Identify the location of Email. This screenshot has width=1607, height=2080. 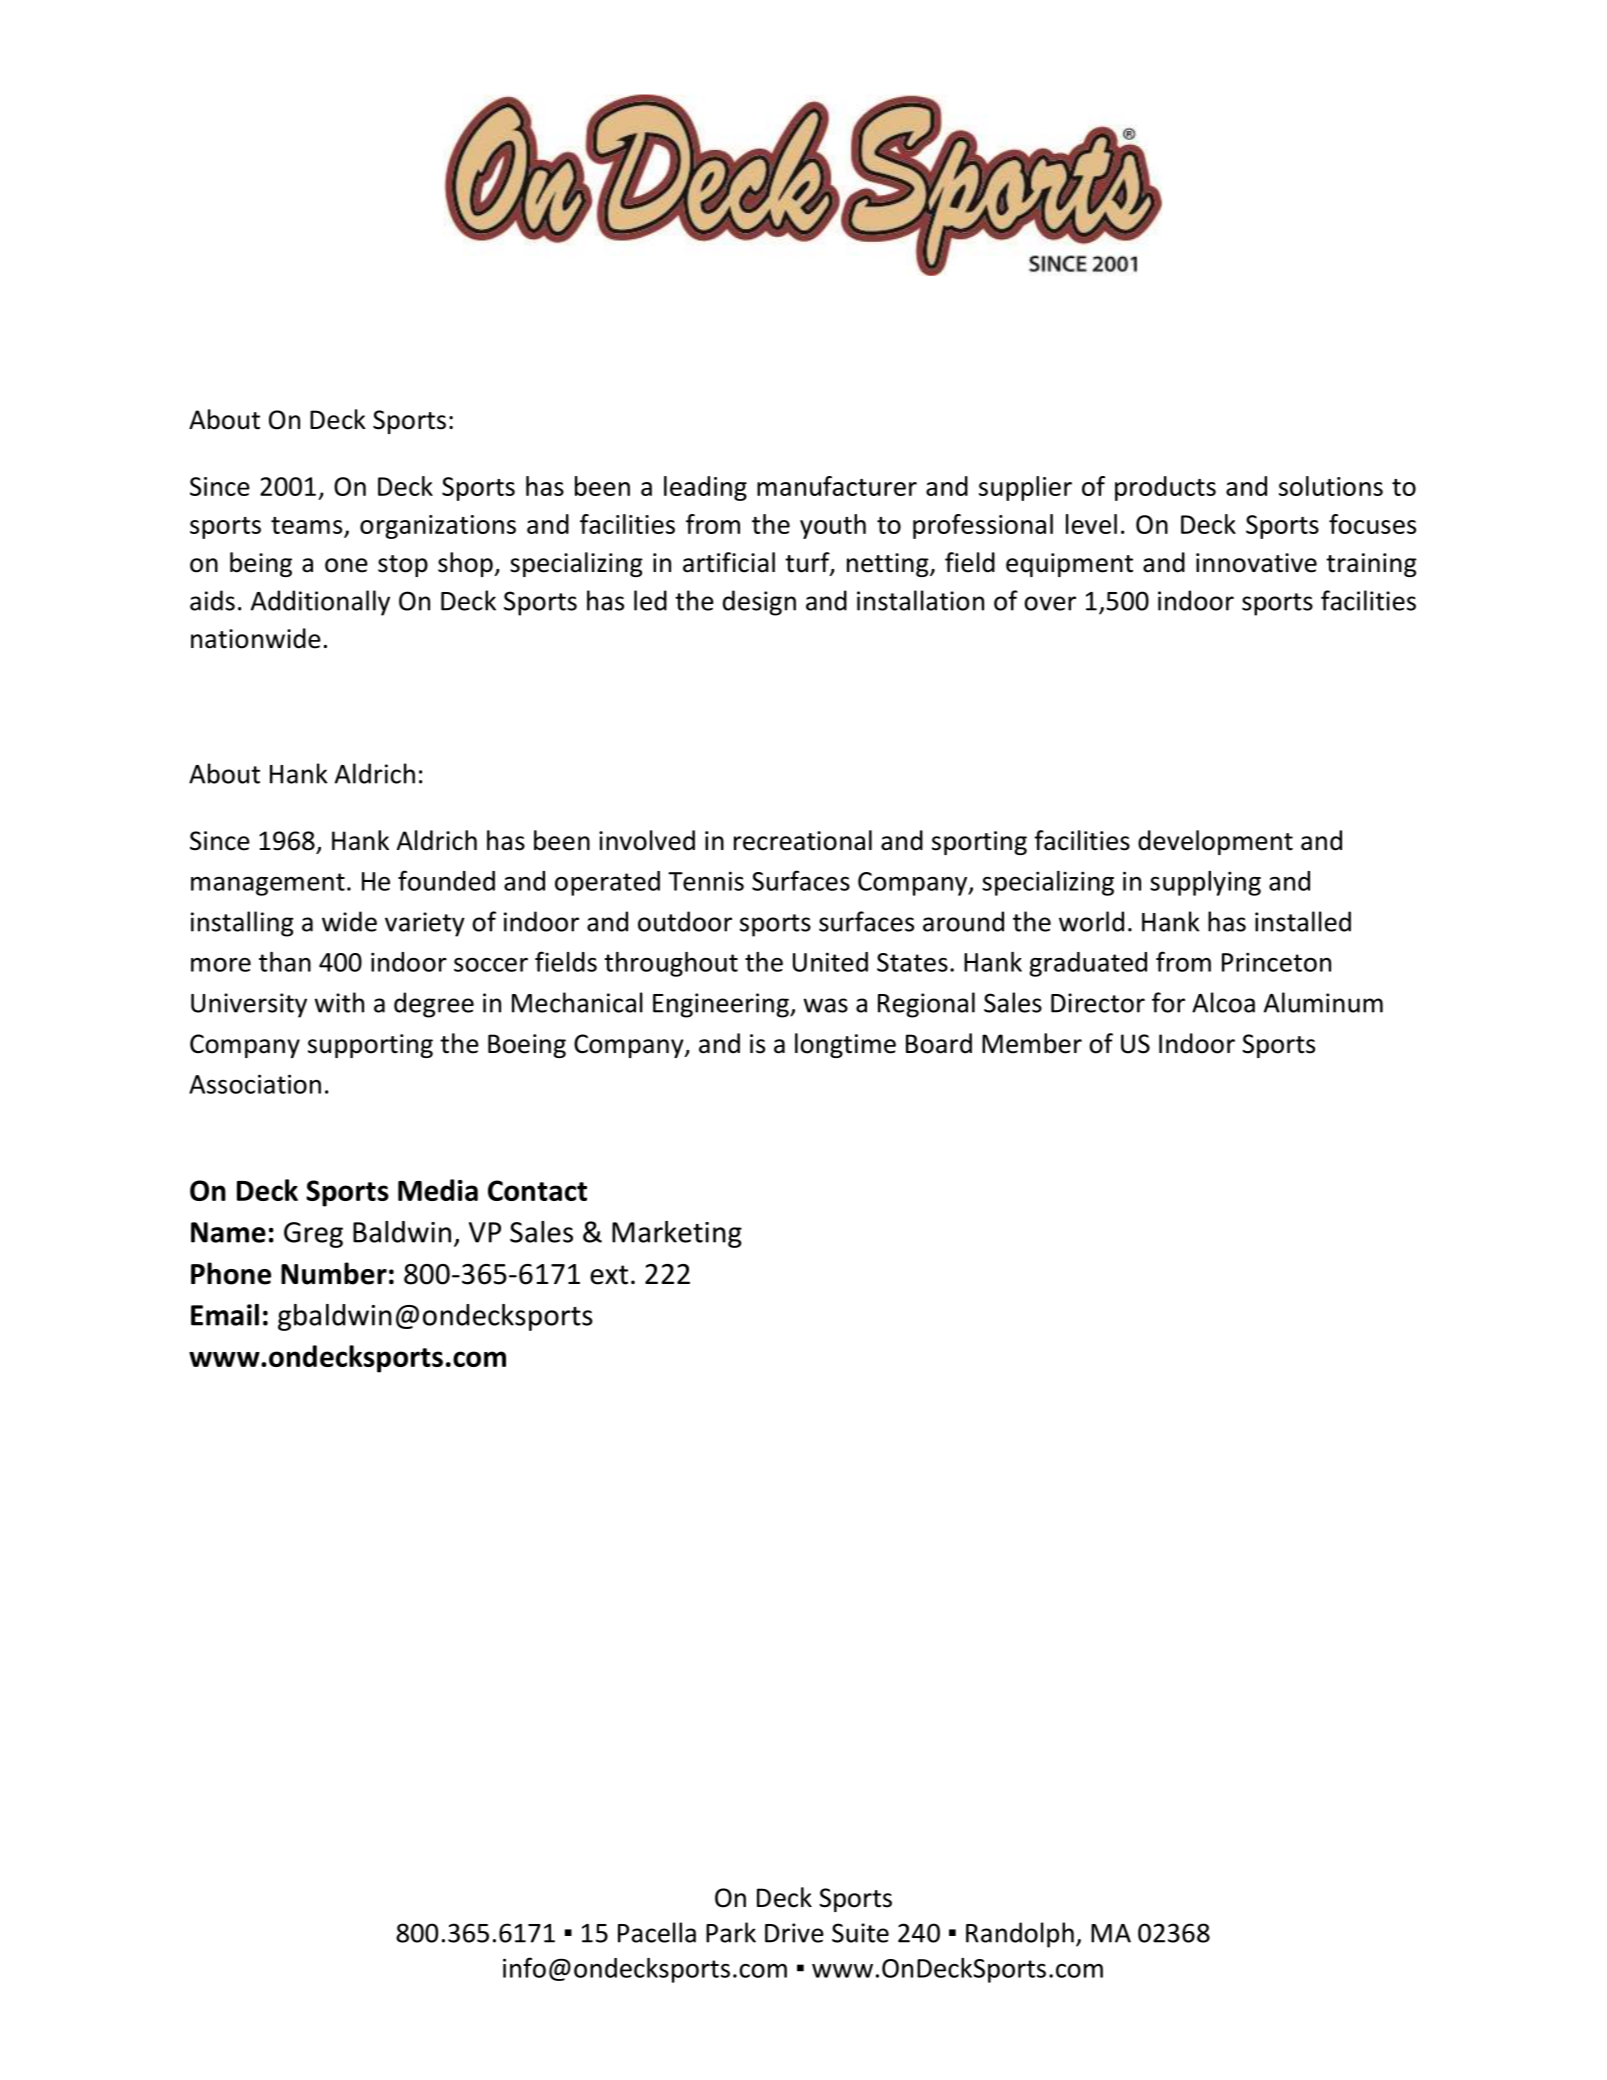
(225, 1315).
